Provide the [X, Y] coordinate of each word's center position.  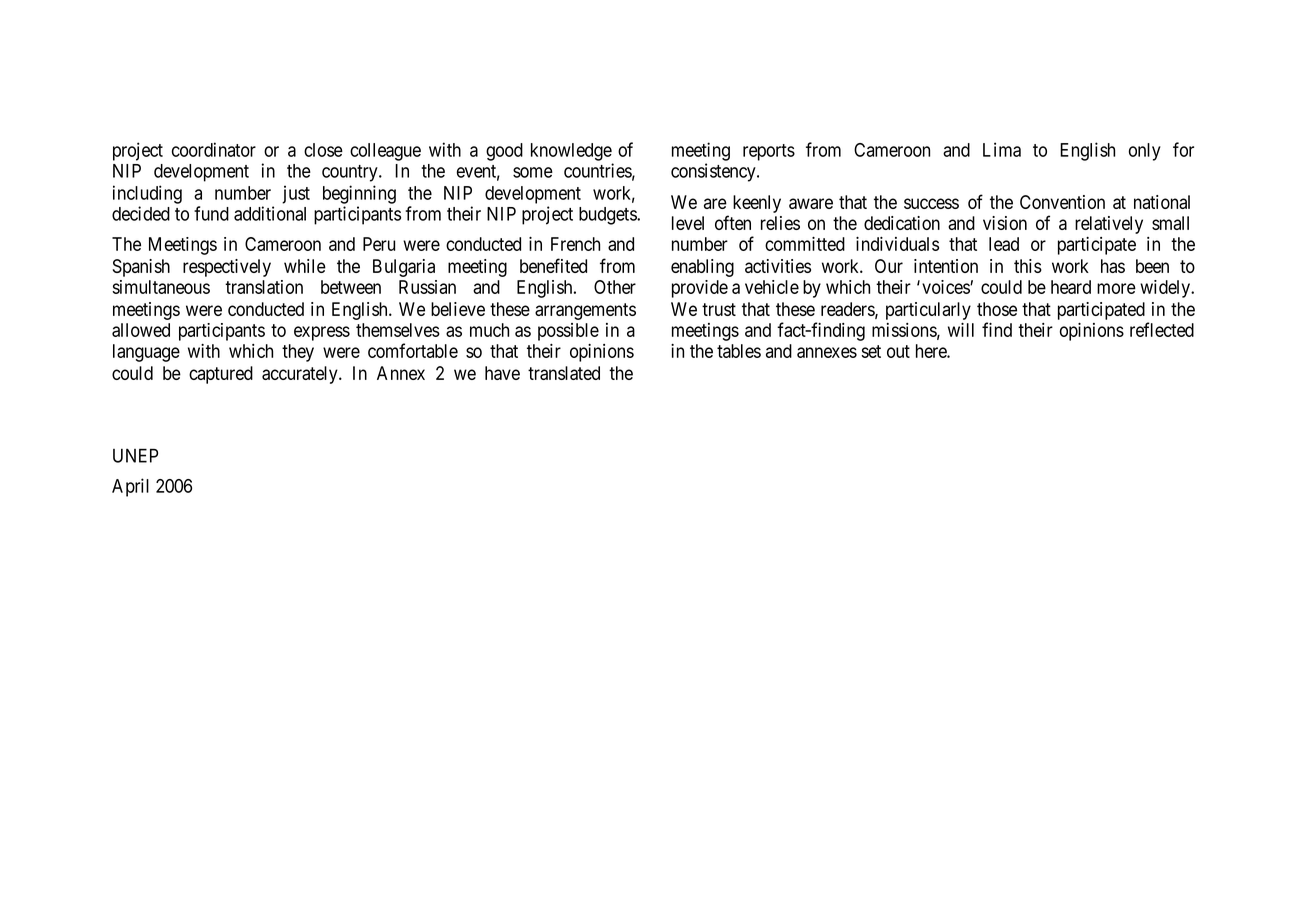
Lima [1002, 149]
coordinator [214, 149]
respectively [227, 268]
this [1028, 266]
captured [221, 375]
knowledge [571, 152]
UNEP [135, 455]
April [130, 487]
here [932, 351]
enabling [702, 268]
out [898, 351]
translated [564, 373]
